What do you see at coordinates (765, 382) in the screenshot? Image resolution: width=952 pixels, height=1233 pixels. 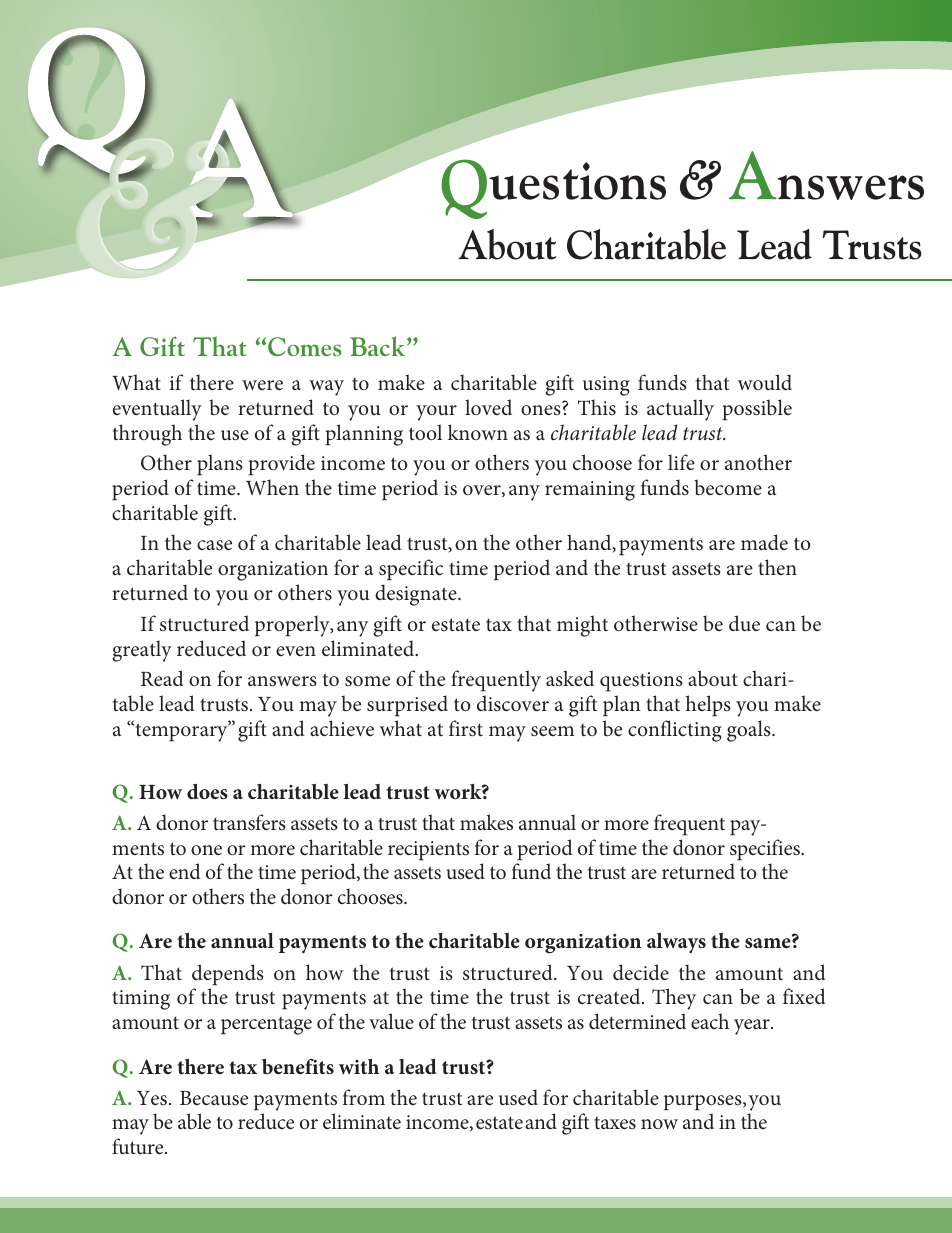 I see `would` at bounding box center [765, 382].
